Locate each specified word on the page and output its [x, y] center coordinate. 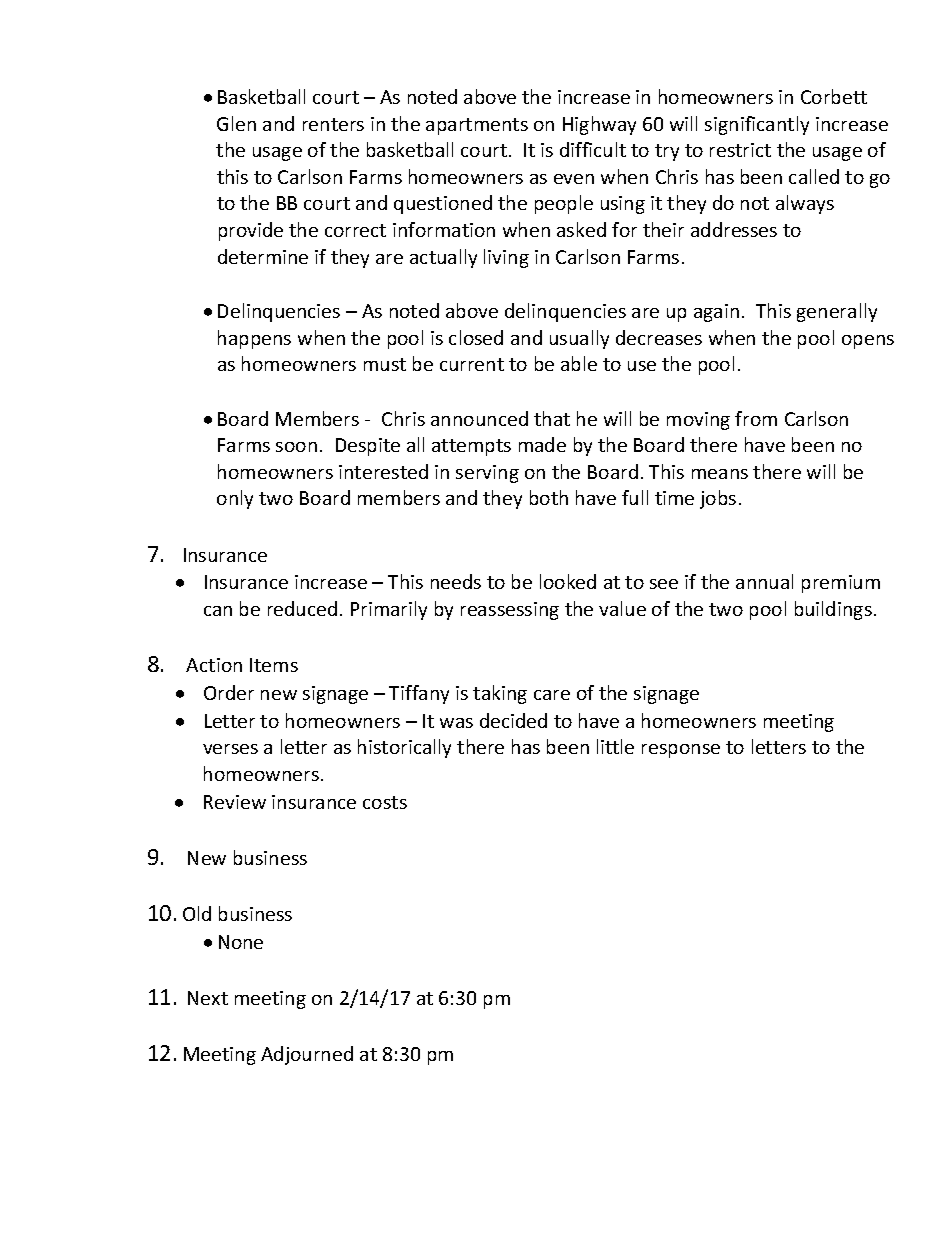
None [241, 942]
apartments [477, 126]
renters [333, 124]
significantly [757, 125]
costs [385, 802]
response [681, 751]
